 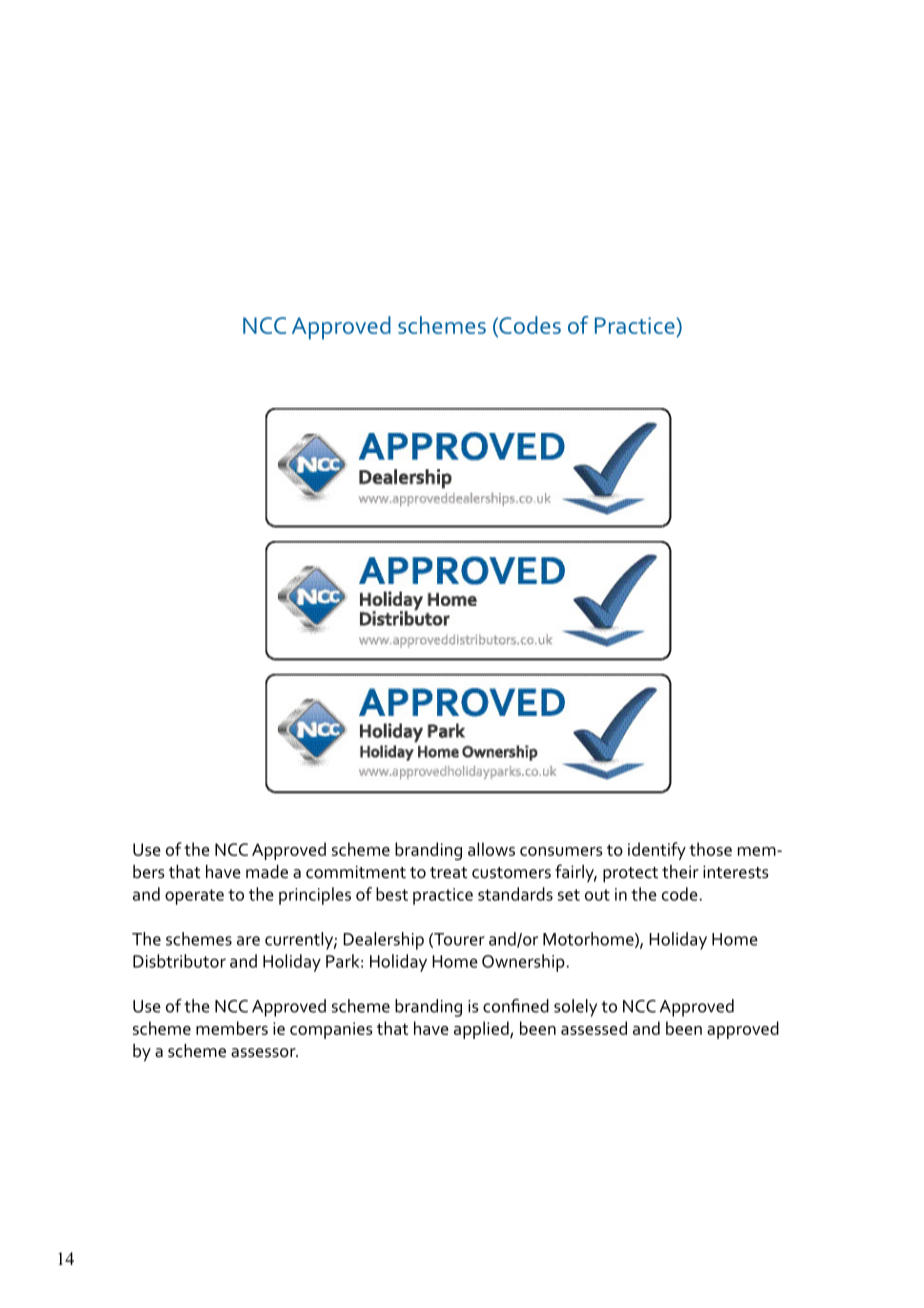 What do you see at coordinates (264, 1053) in the page?
I see `assessor` at bounding box center [264, 1053].
